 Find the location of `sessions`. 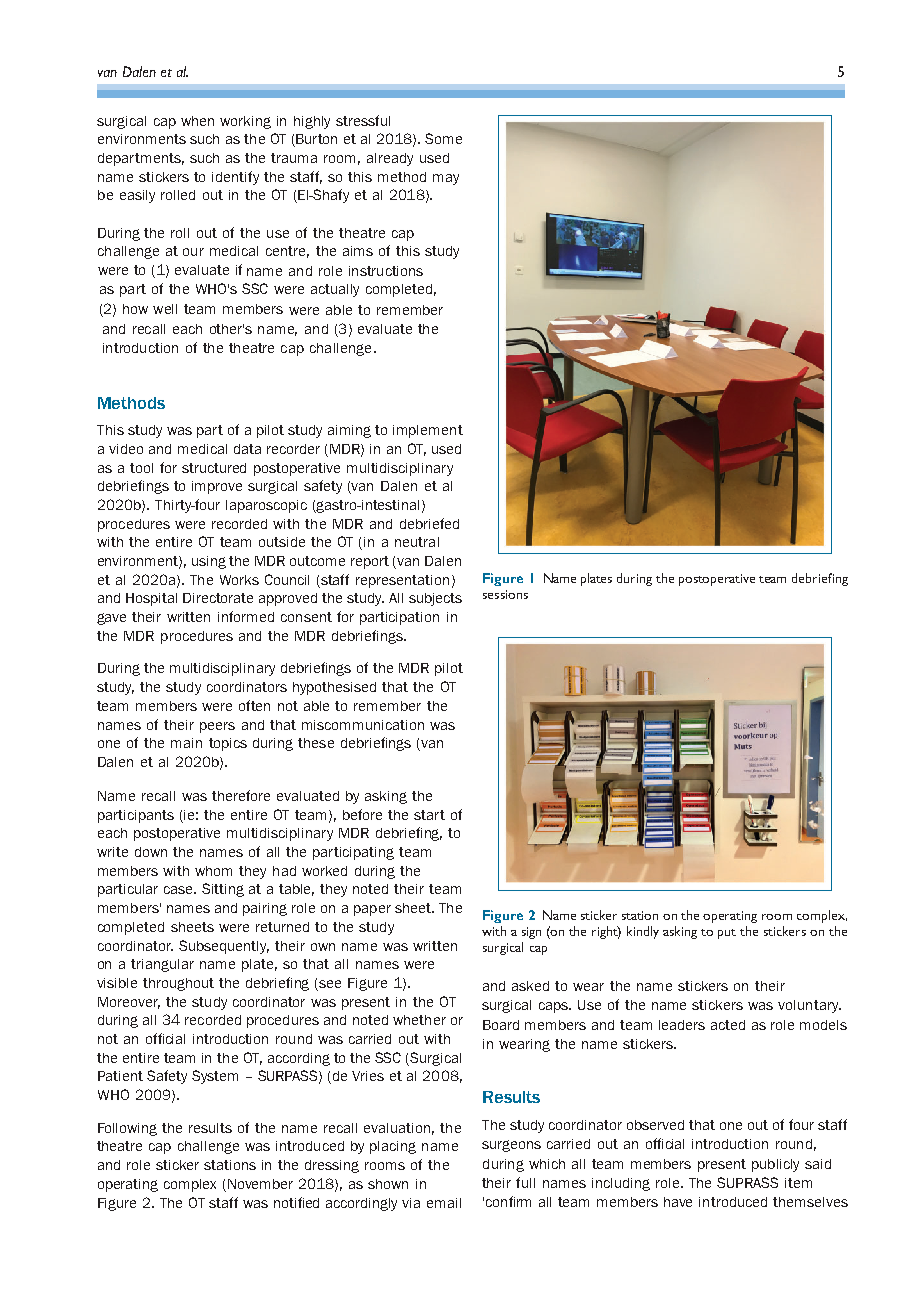

sessions is located at coordinates (505, 594).
